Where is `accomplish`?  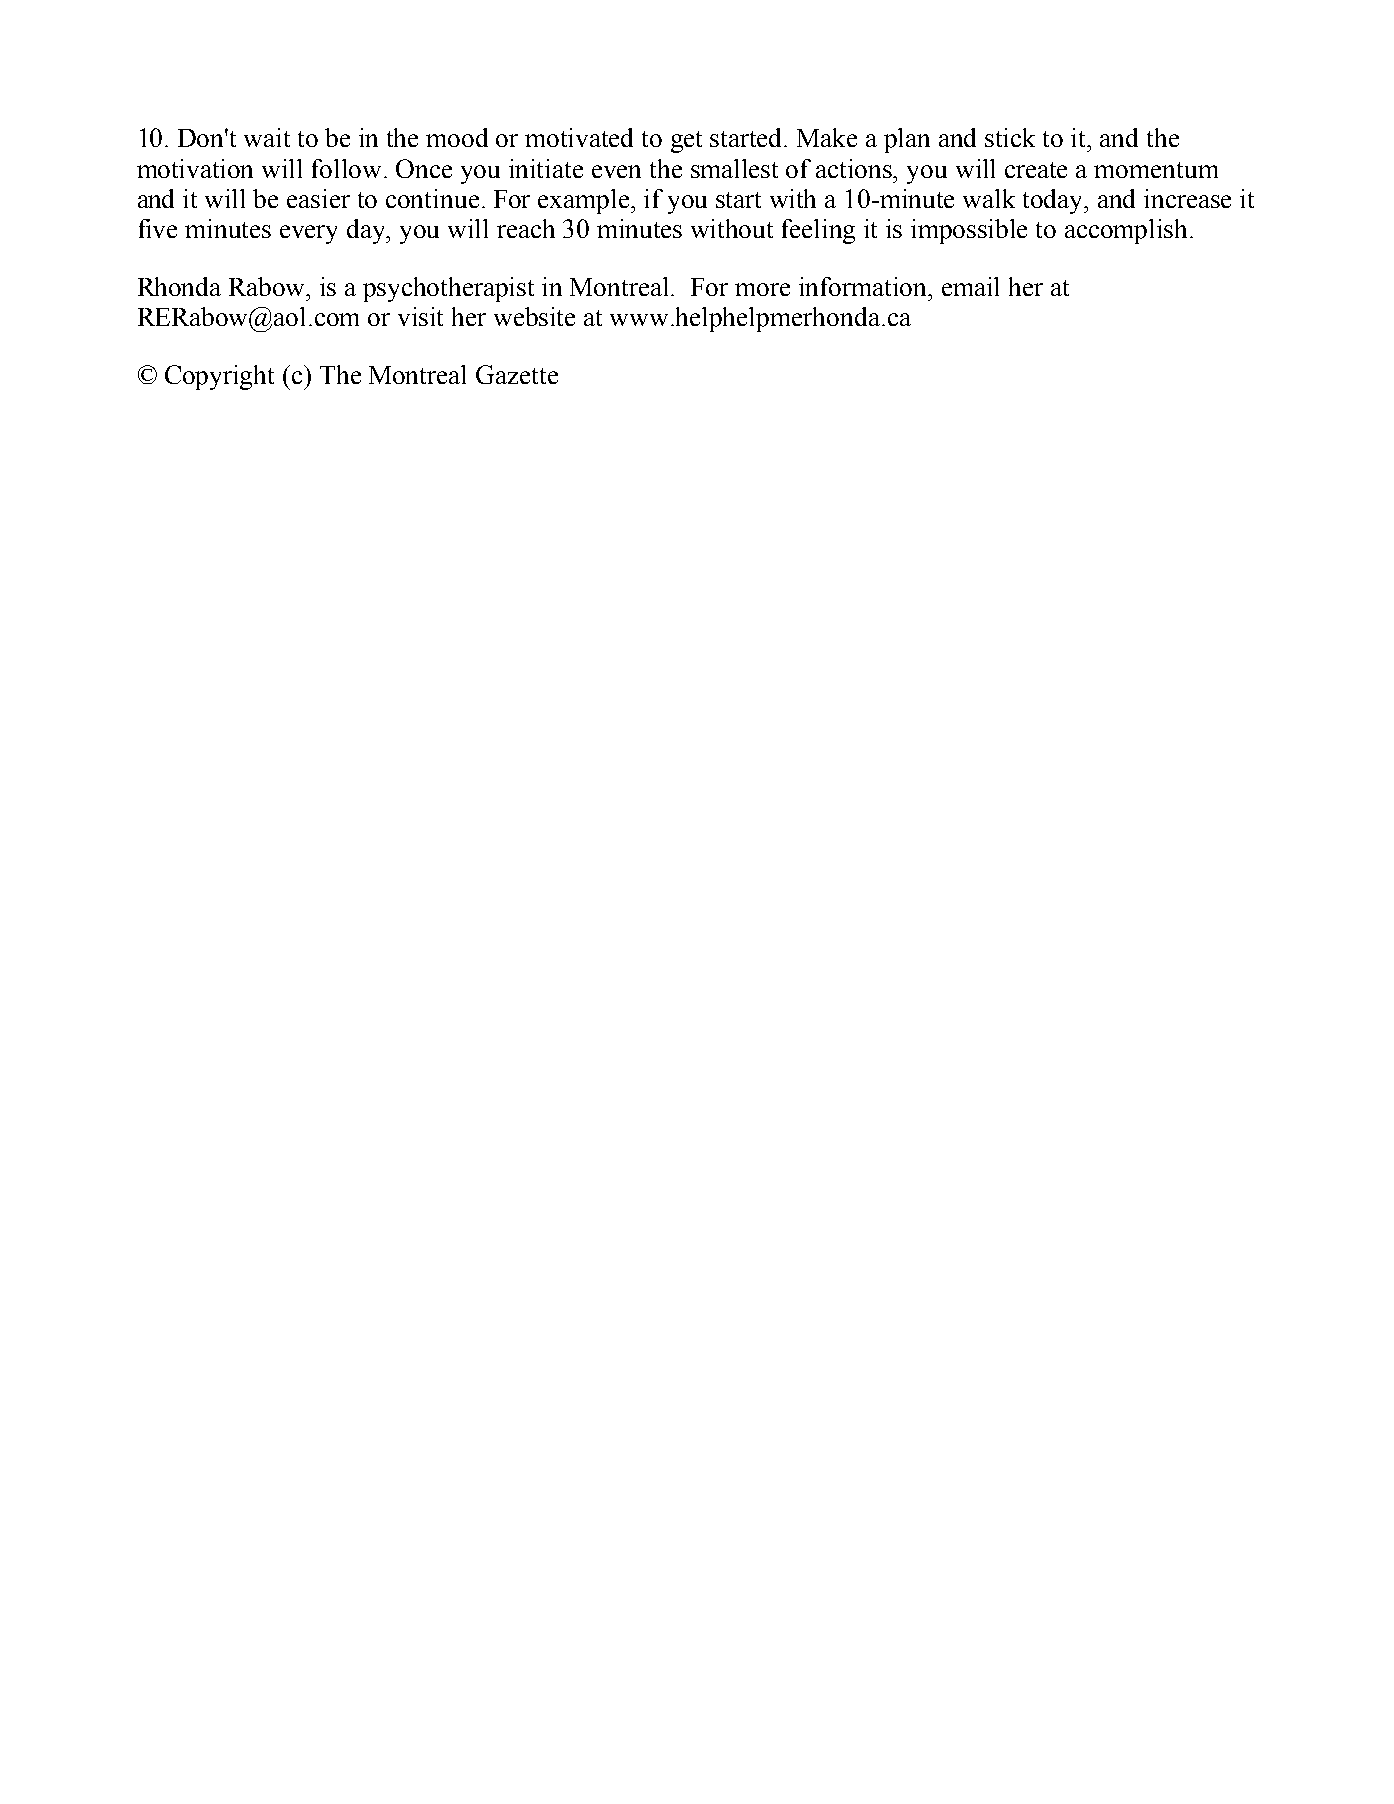
accomplish is located at coordinates (1128, 231).
